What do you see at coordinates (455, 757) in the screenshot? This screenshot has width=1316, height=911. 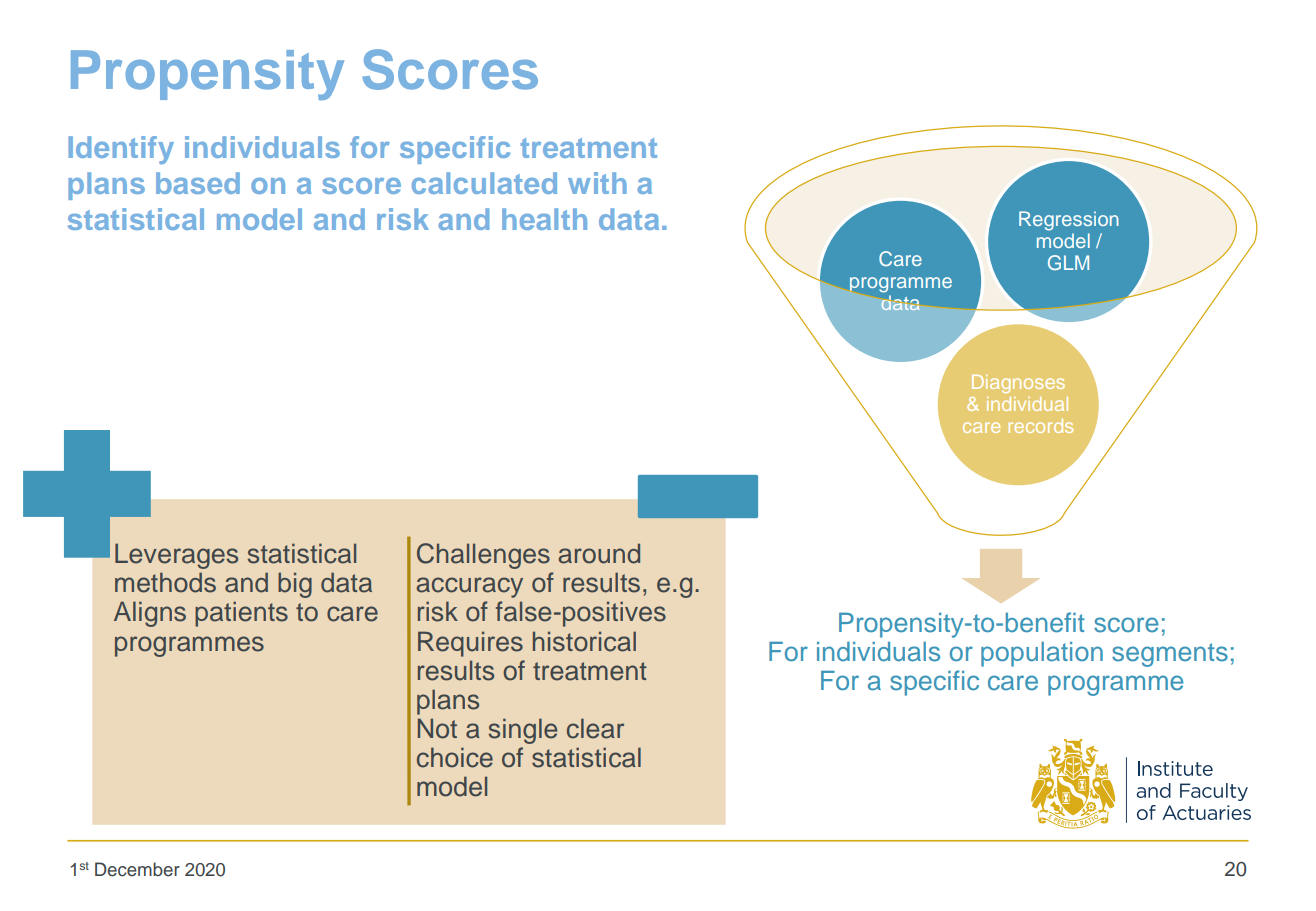 I see `choice` at bounding box center [455, 757].
